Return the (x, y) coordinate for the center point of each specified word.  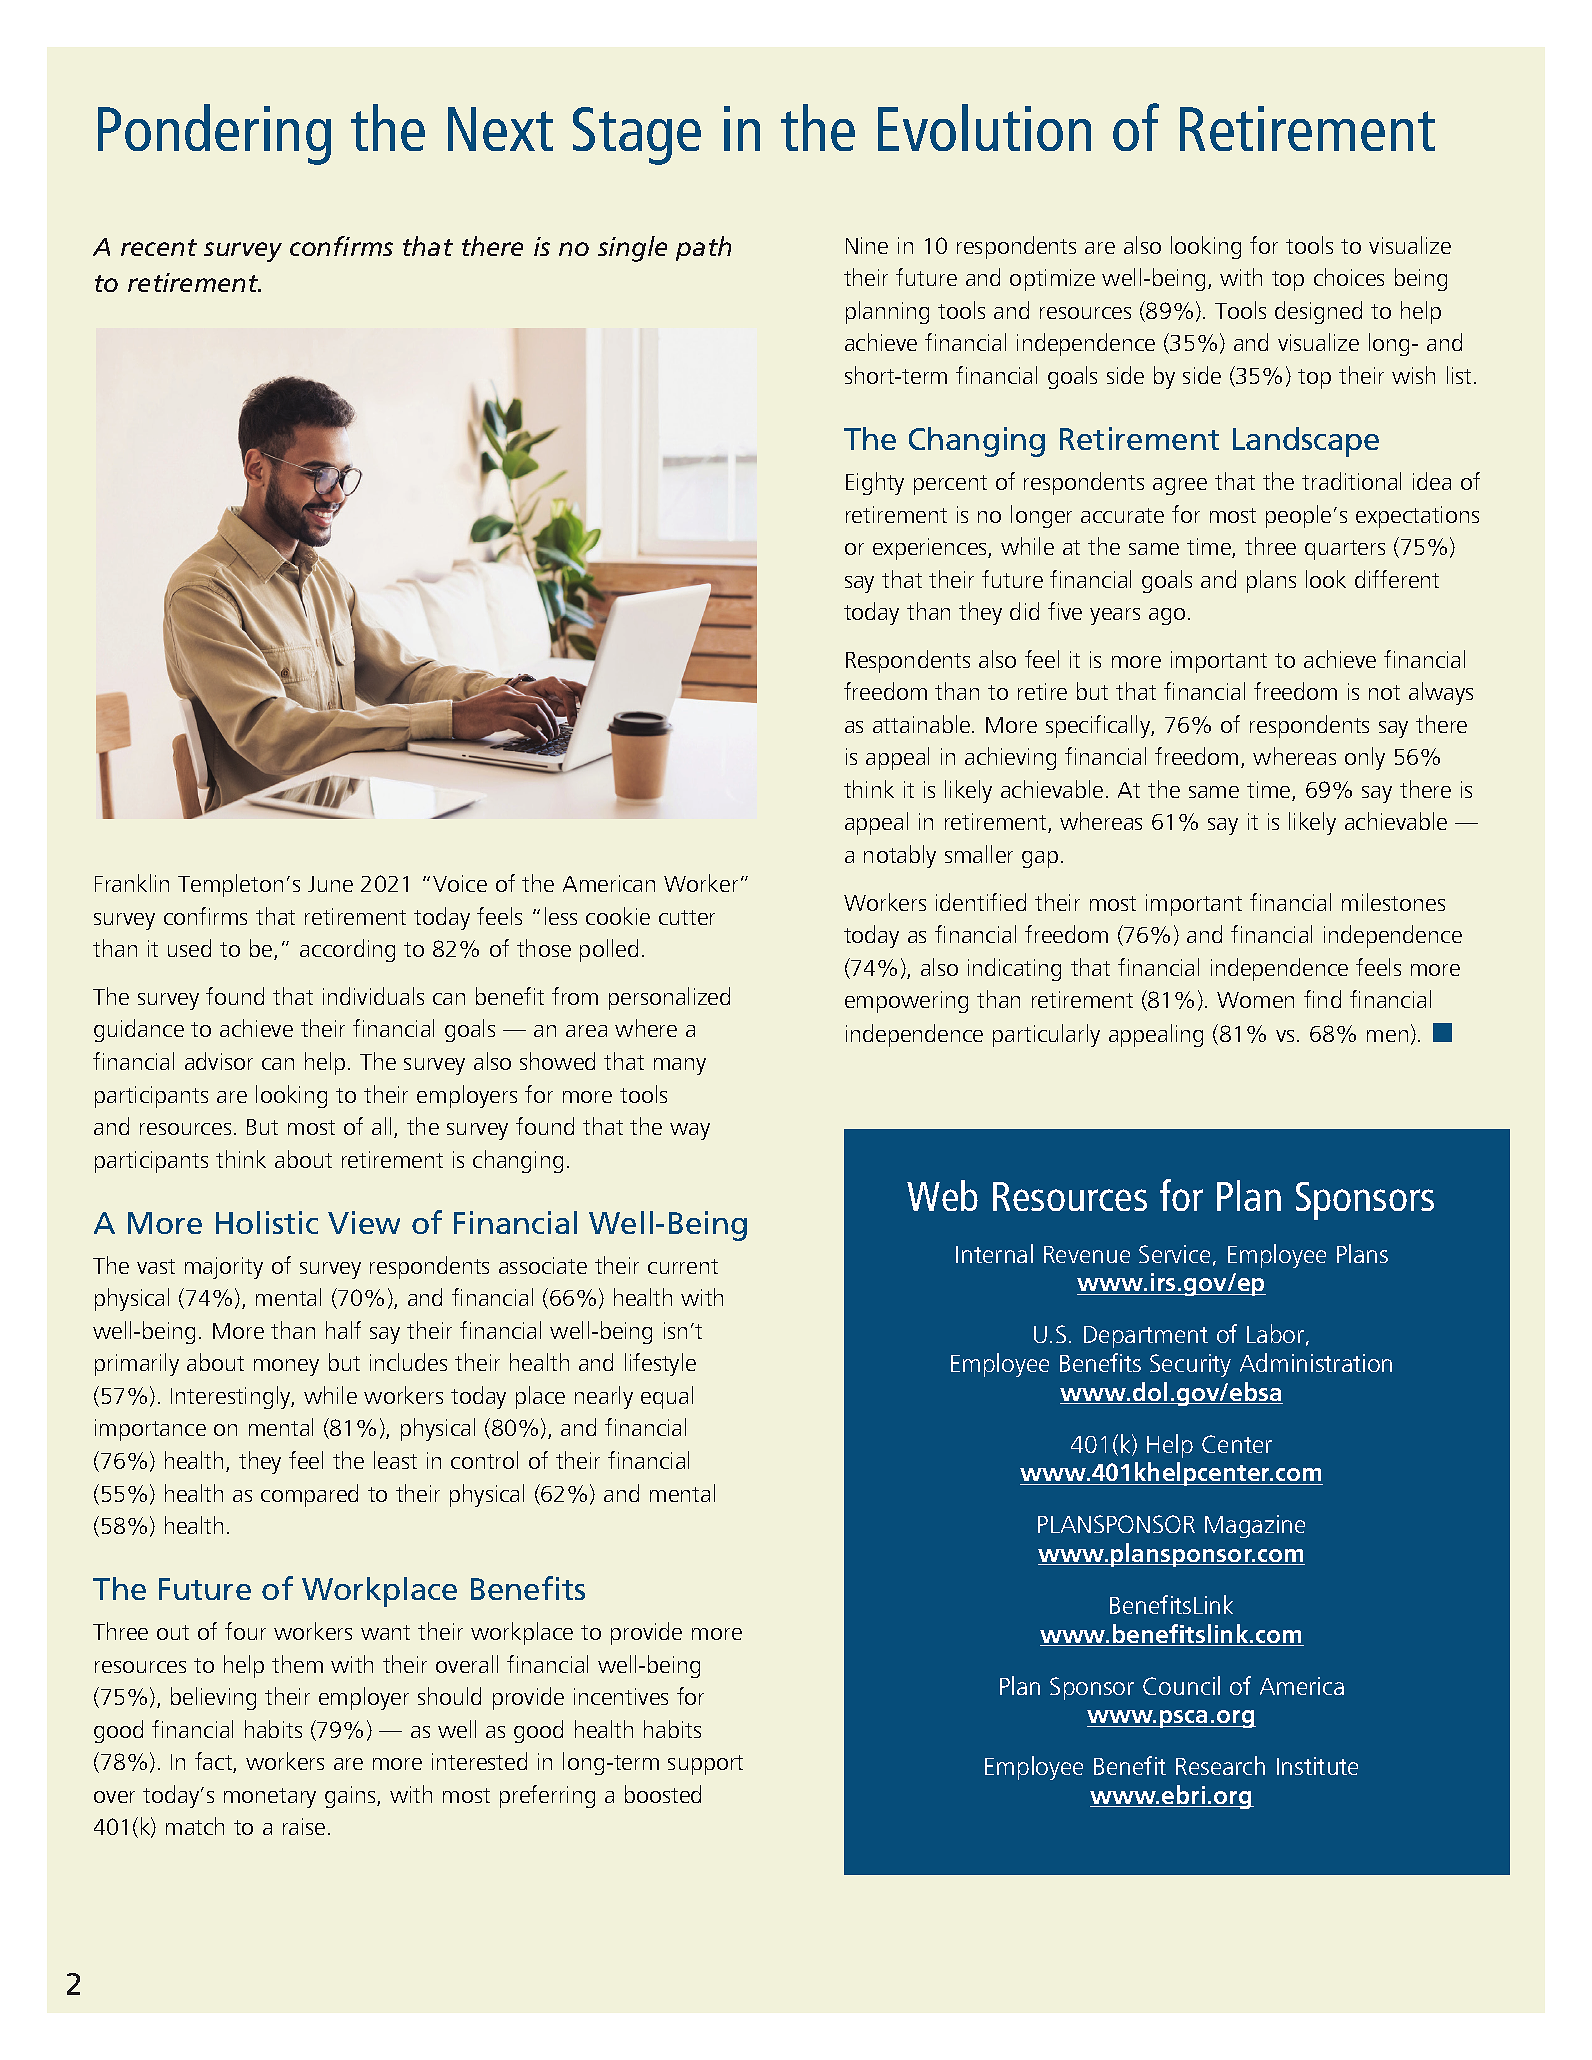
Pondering (214, 134)
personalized (669, 998)
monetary (270, 1798)
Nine (867, 245)
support (705, 1765)
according (347, 950)
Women (1255, 1000)
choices (1349, 277)
